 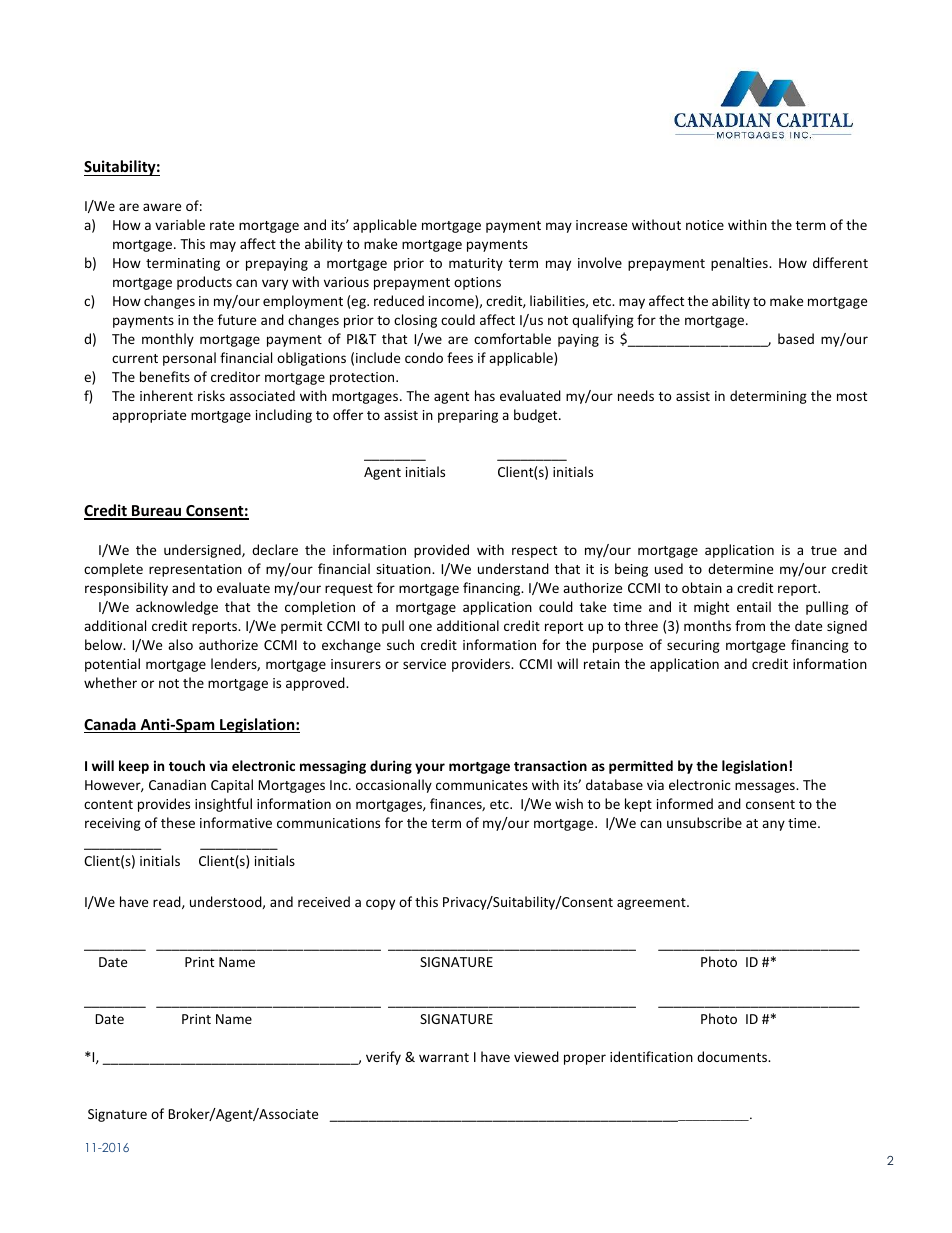 I want to click on communicates, so click(x=482, y=785).
